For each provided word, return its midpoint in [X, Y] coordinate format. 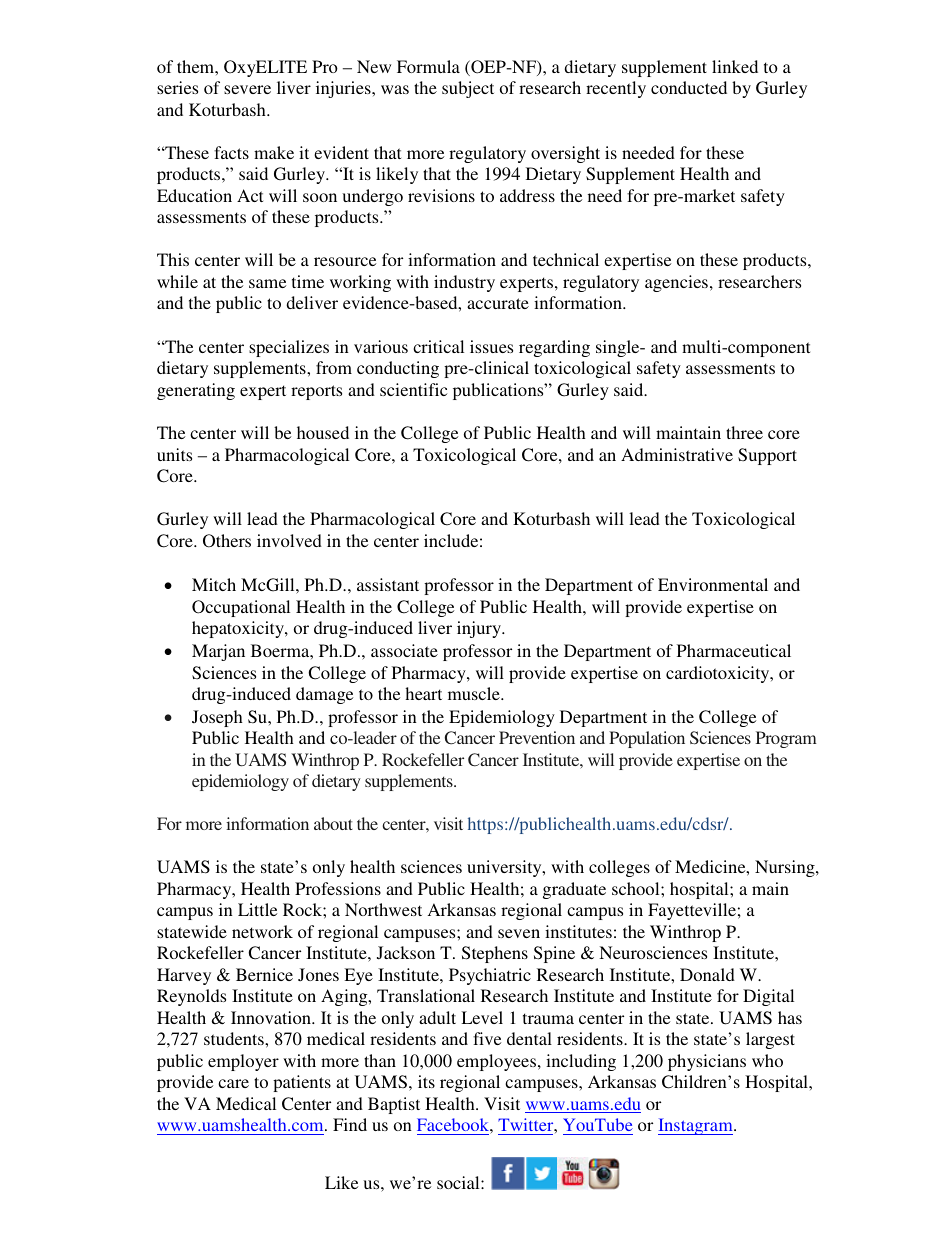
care [233, 1083]
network [262, 931]
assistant [388, 584]
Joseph [217, 718]
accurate [498, 303]
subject [468, 89]
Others [227, 541]
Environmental [713, 584]
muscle [475, 693]
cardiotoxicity [719, 674]
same [267, 283]
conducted [689, 87]
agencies [676, 283]
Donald [707, 974]
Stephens [495, 954]
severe [247, 89]
